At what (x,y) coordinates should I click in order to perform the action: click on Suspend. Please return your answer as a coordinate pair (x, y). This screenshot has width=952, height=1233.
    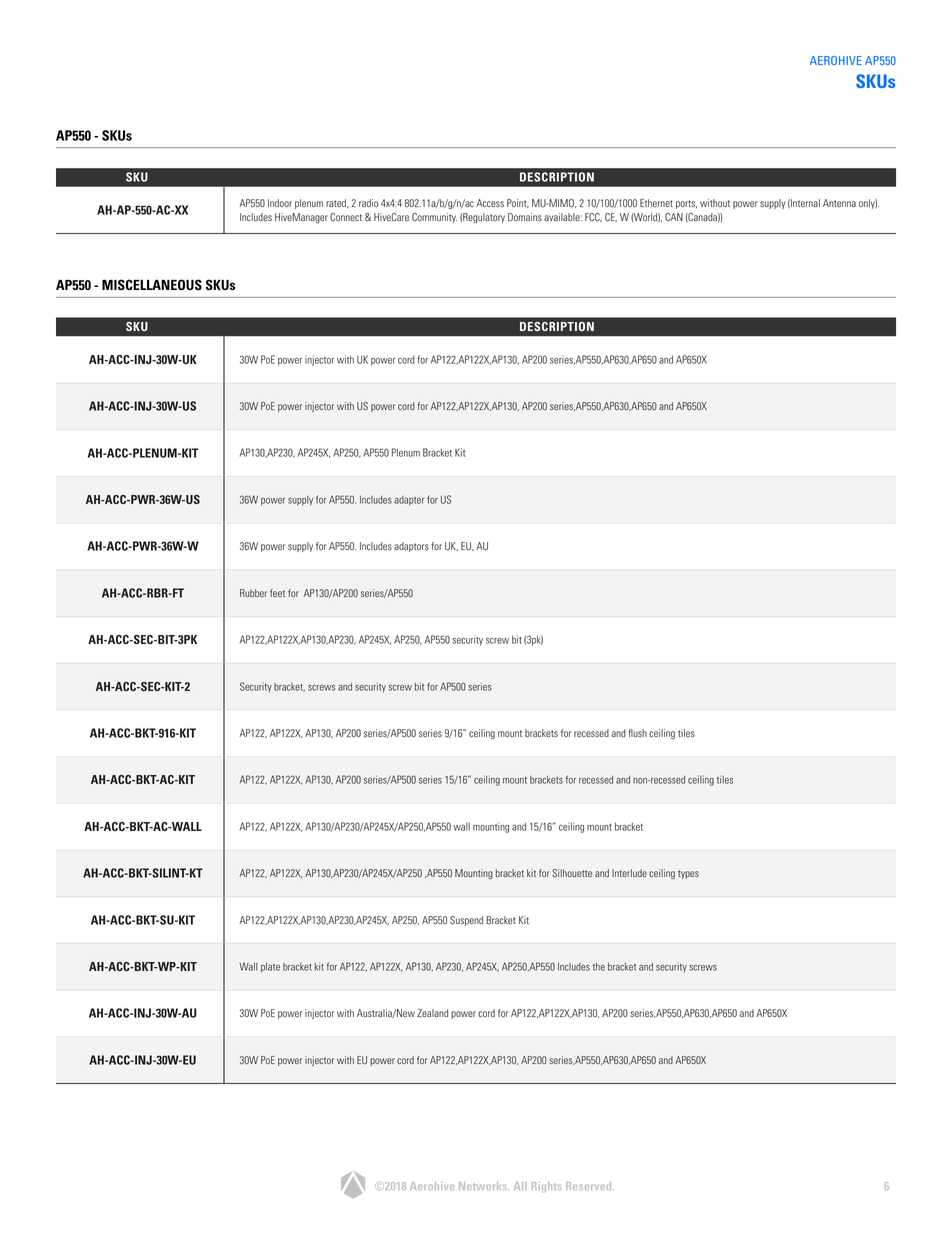
    Looking at the image, I should click on (466, 921).
